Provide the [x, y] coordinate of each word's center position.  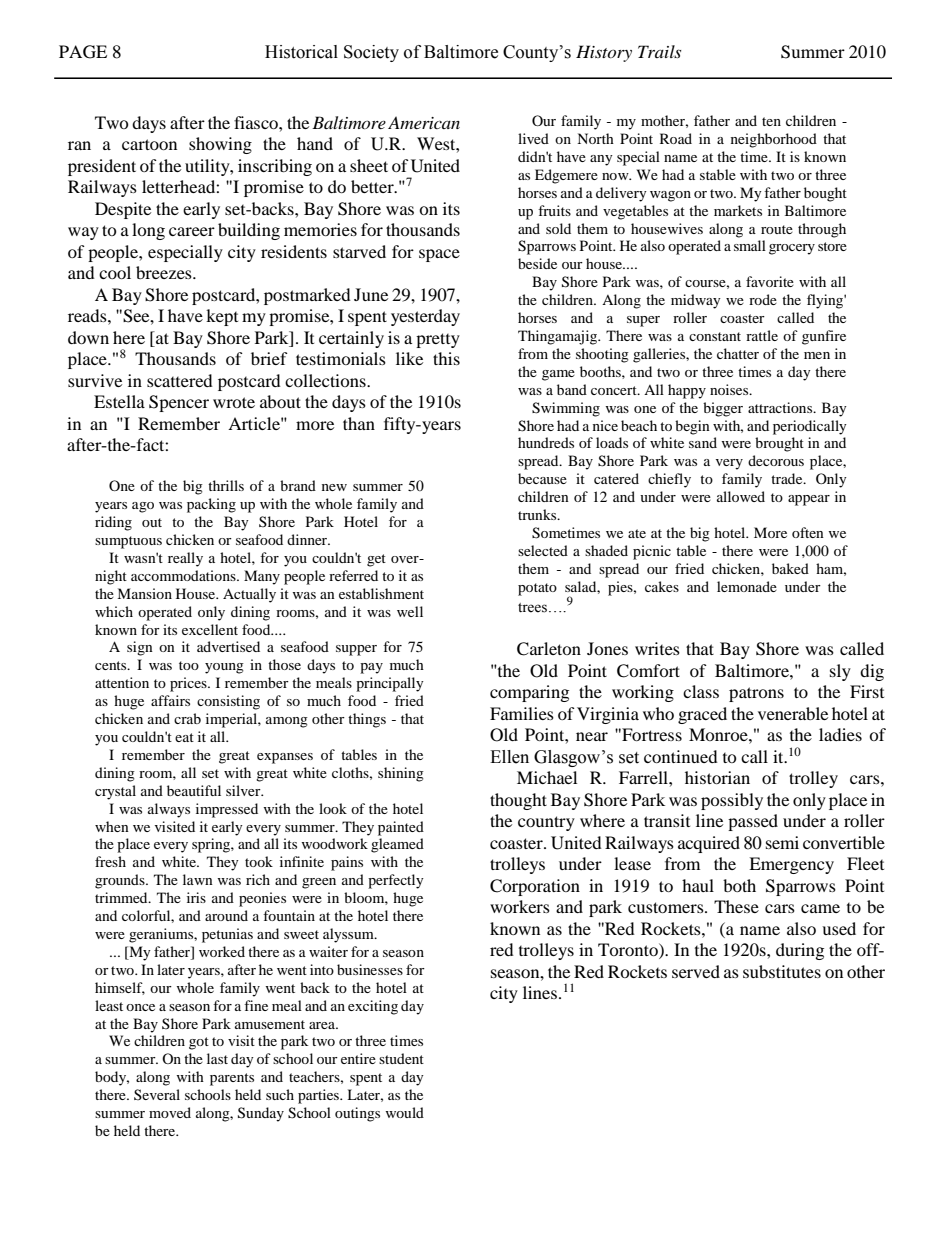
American [424, 122]
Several [157, 1094]
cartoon [149, 144]
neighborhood [774, 140]
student [401, 1058]
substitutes [782, 971]
